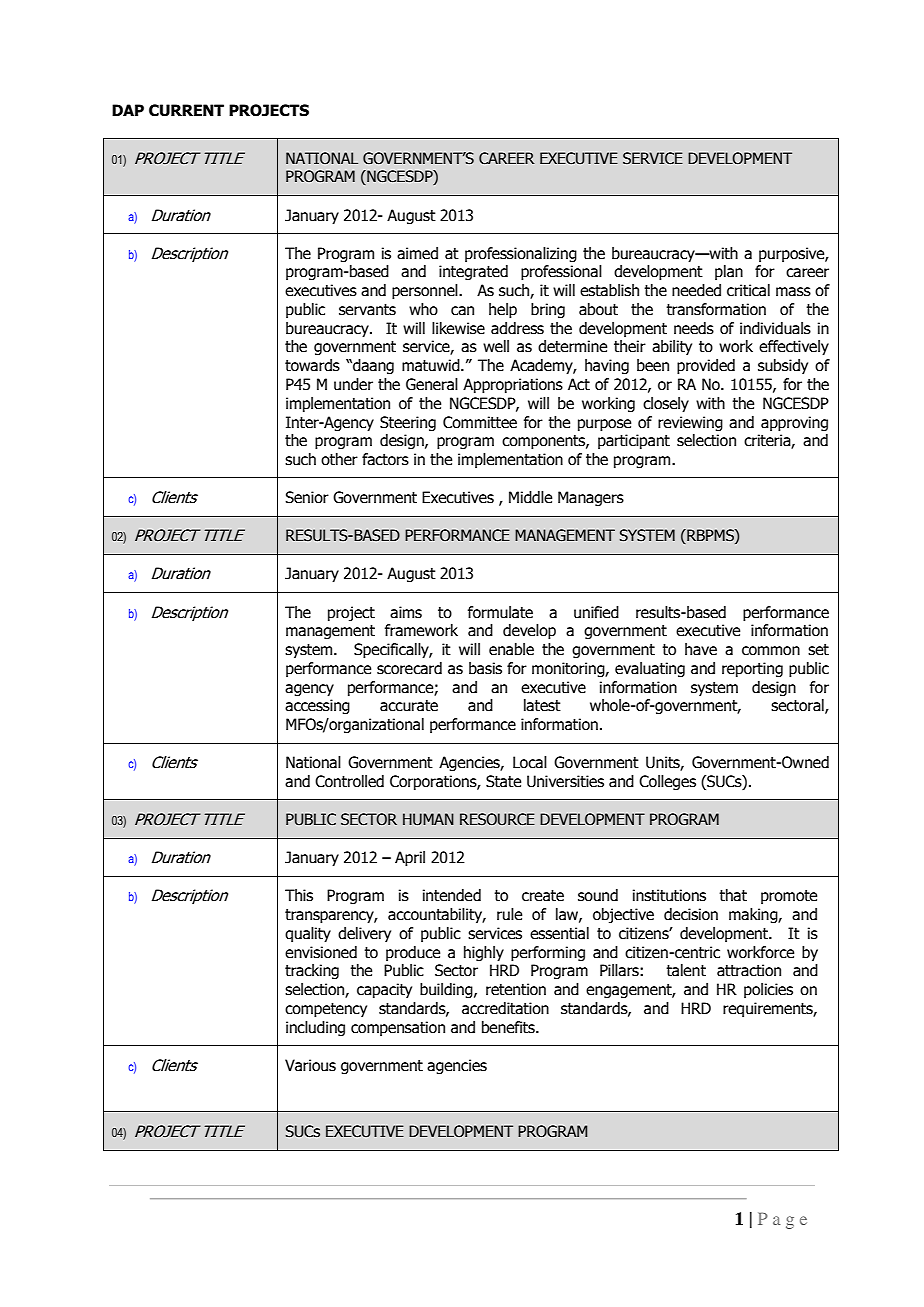 Image resolution: width=924 pixels, height=1307 pixels. Describe the element at coordinates (667, 782) in the screenshot. I see `Colleges` at that location.
